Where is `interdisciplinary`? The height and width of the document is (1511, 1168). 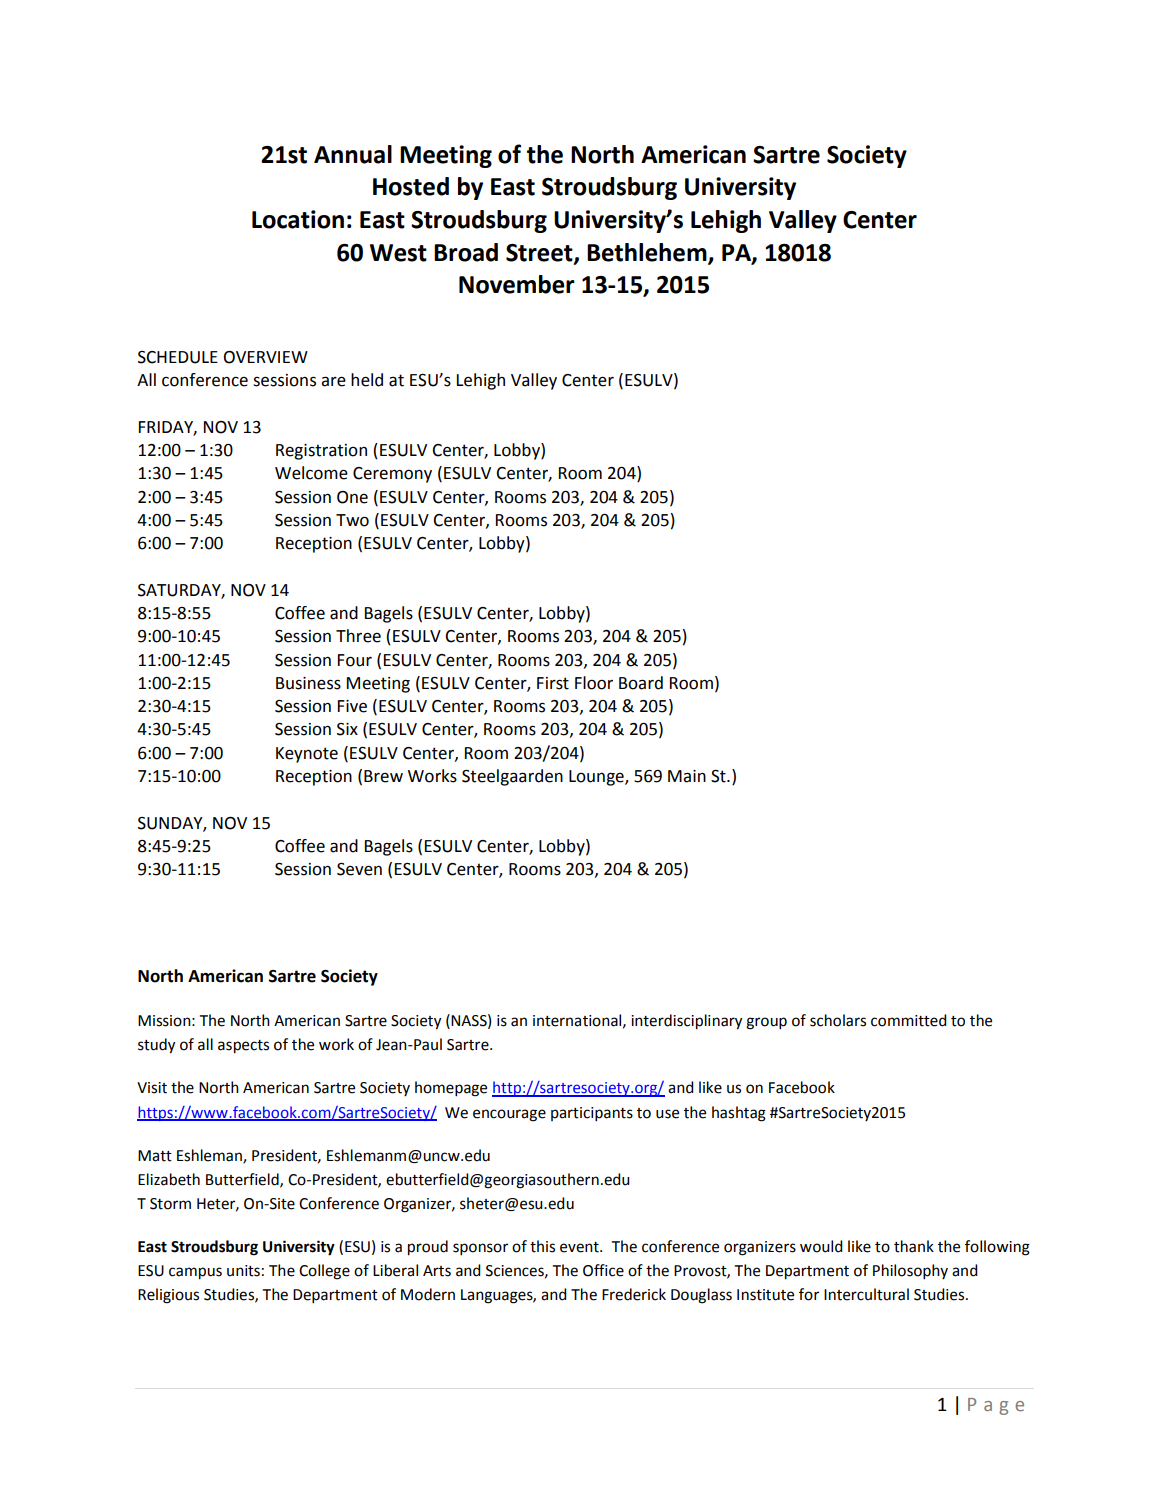
interdisciplinary is located at coordinates (686, 1022).
